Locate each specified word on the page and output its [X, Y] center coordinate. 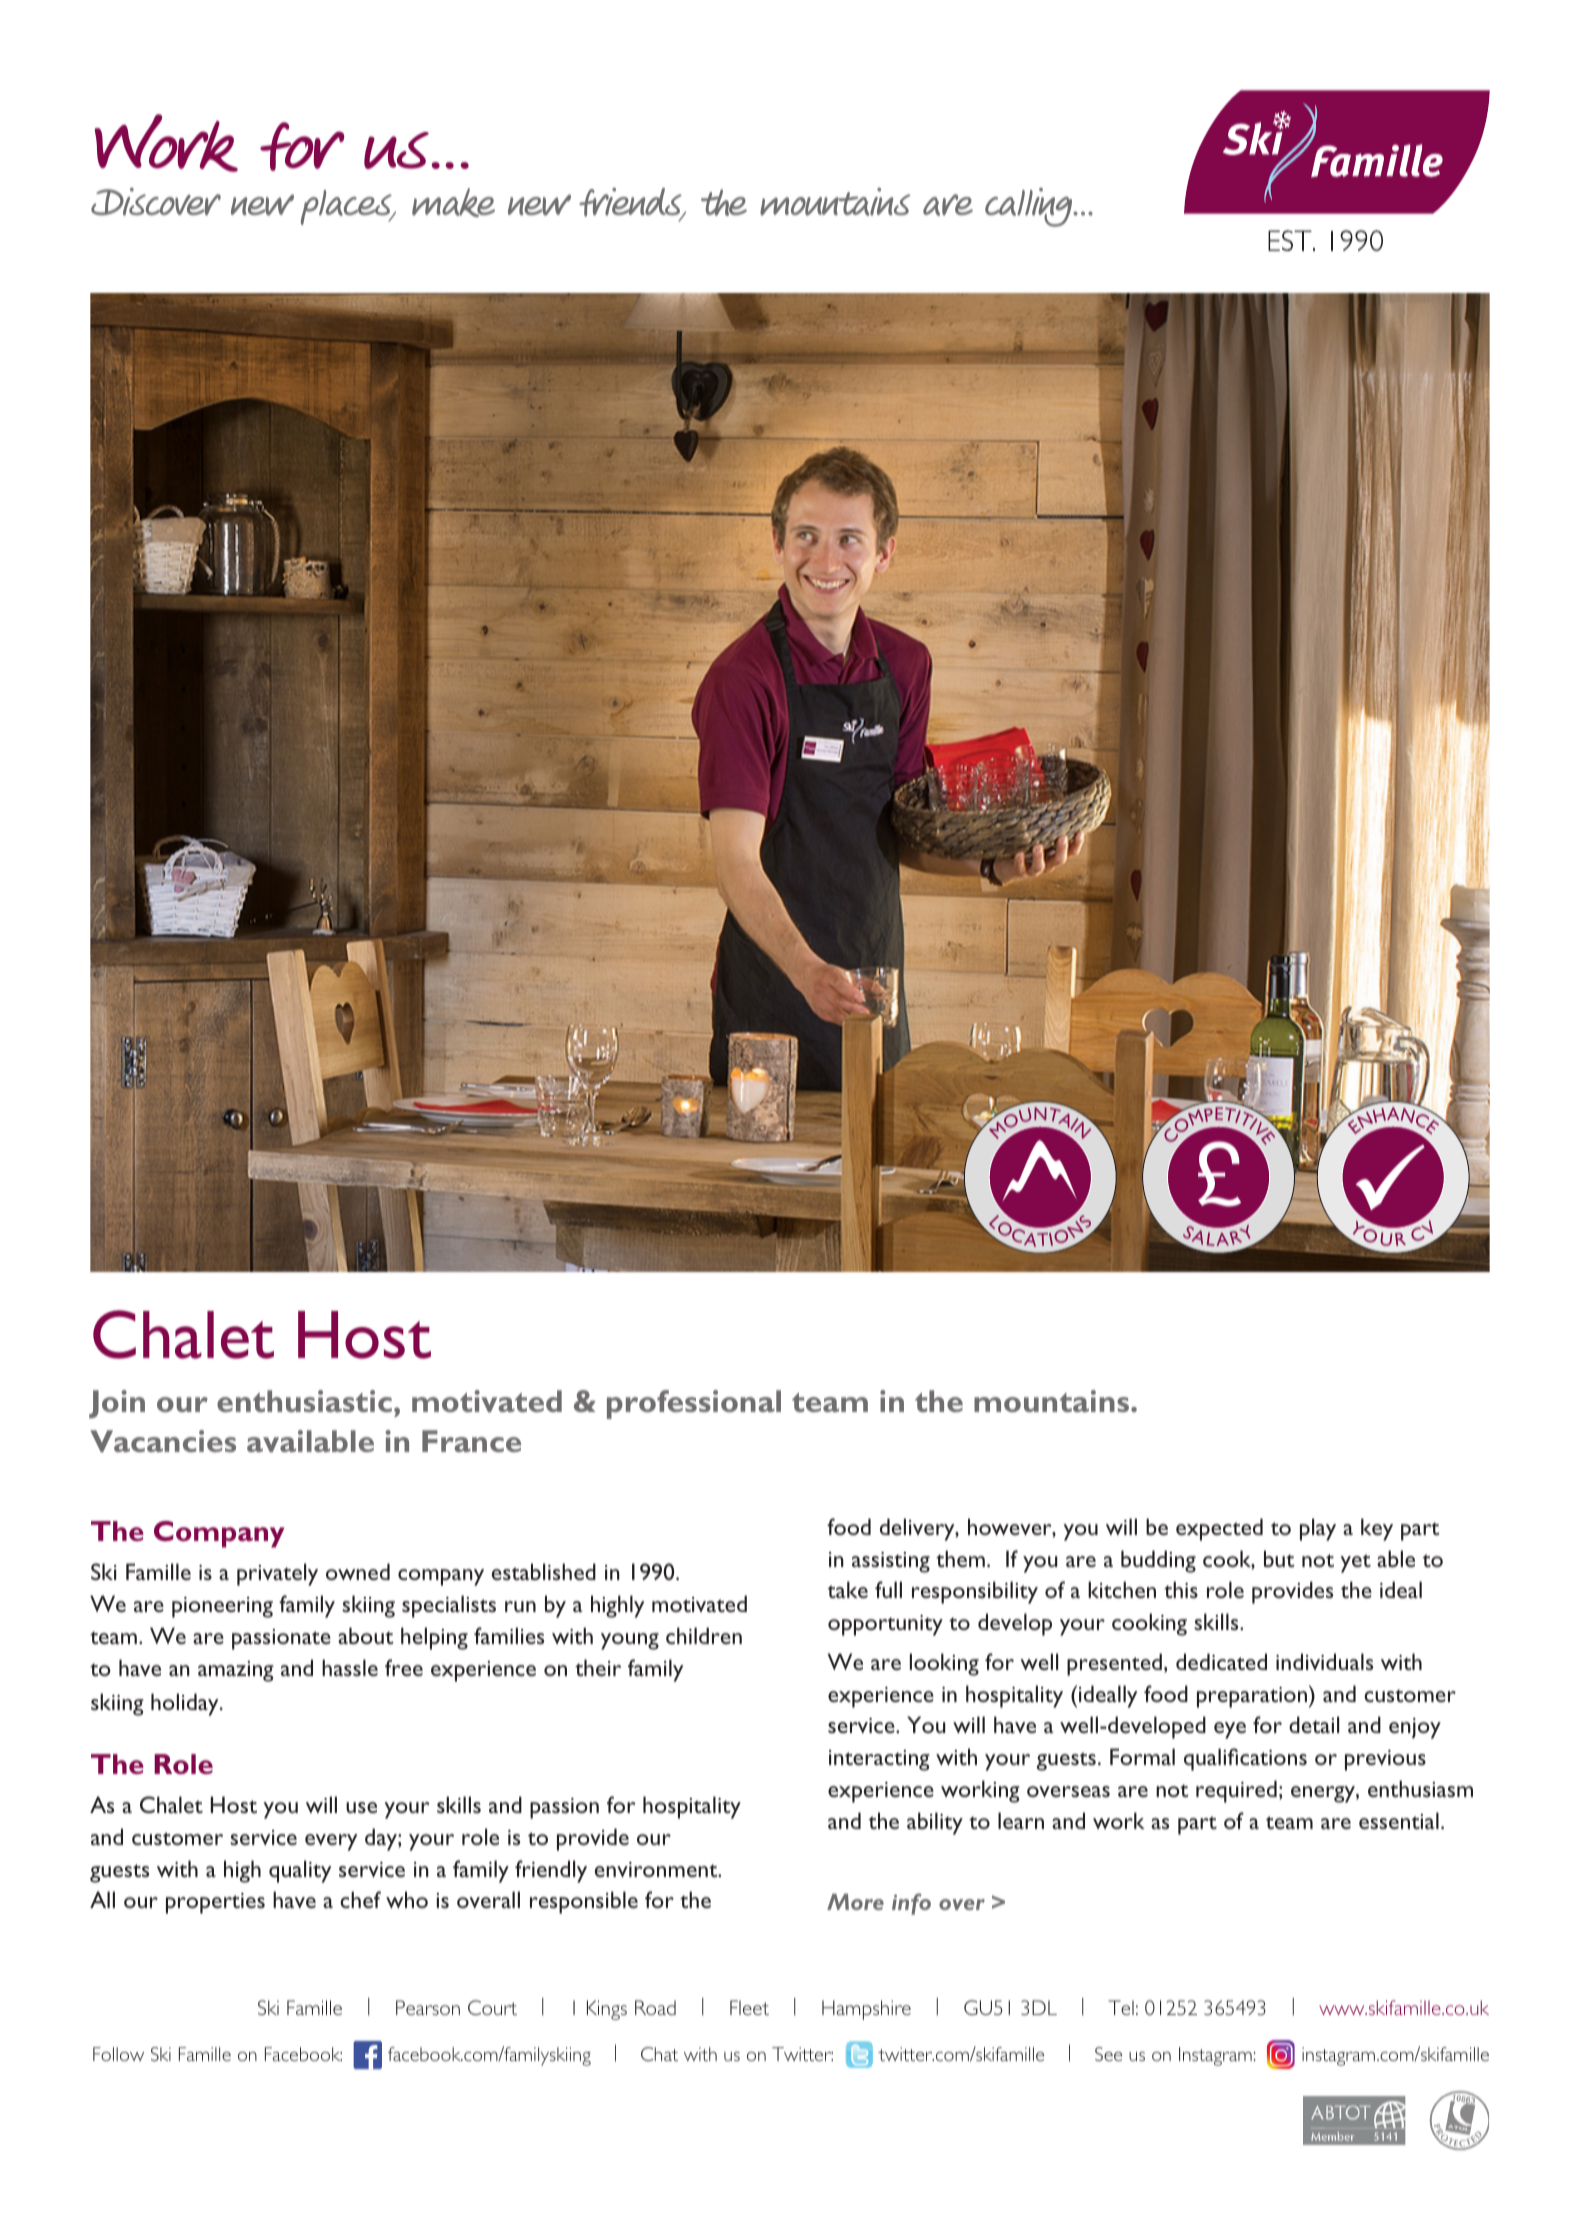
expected [1219, 1529]
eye [1230, 1730]
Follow [118, 2054]
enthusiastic [304, 1401]
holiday [186, 1704]
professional [694, 1404]
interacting [879, 1760]
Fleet [749, 2007]
